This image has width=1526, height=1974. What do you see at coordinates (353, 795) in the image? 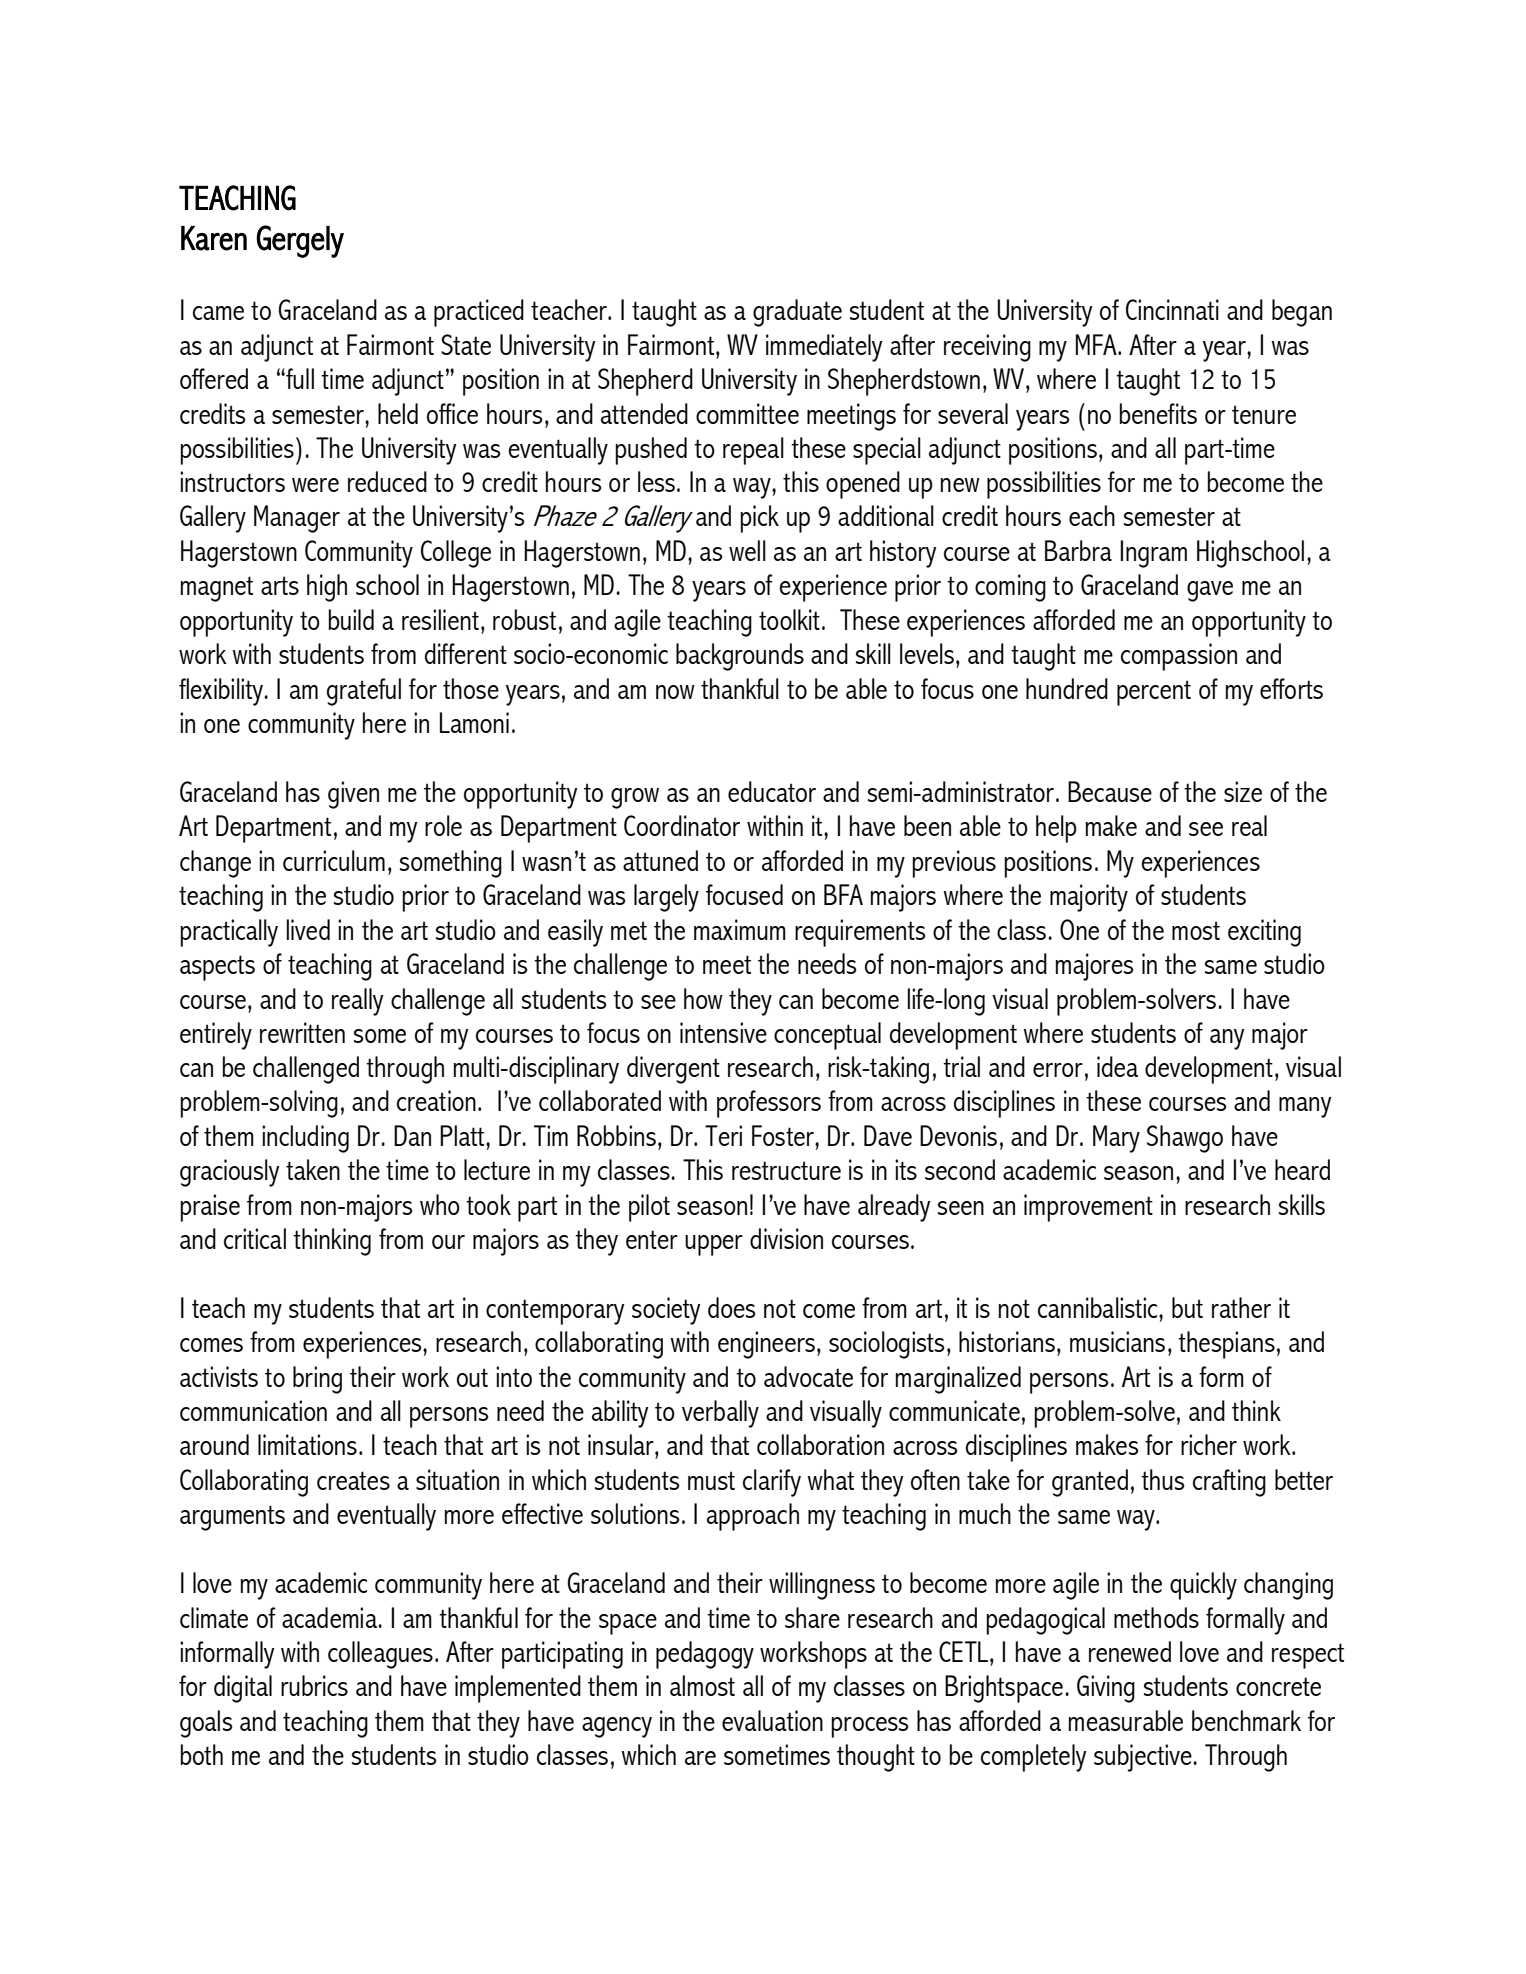
I see `given` at bounding box center [353, 795].
